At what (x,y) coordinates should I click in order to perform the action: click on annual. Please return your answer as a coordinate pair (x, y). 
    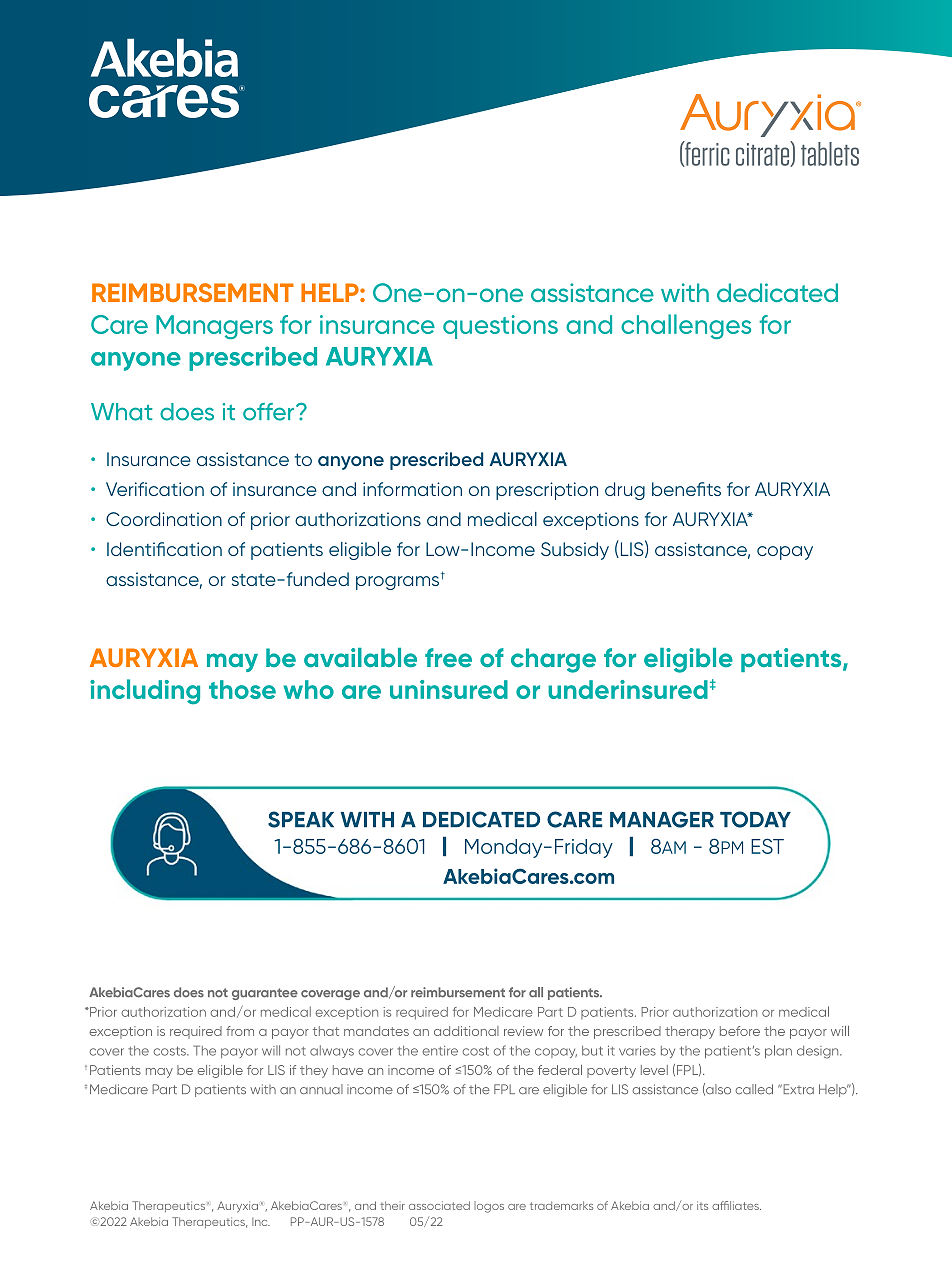
    Looking at the image, I should click on (321, 1089).
